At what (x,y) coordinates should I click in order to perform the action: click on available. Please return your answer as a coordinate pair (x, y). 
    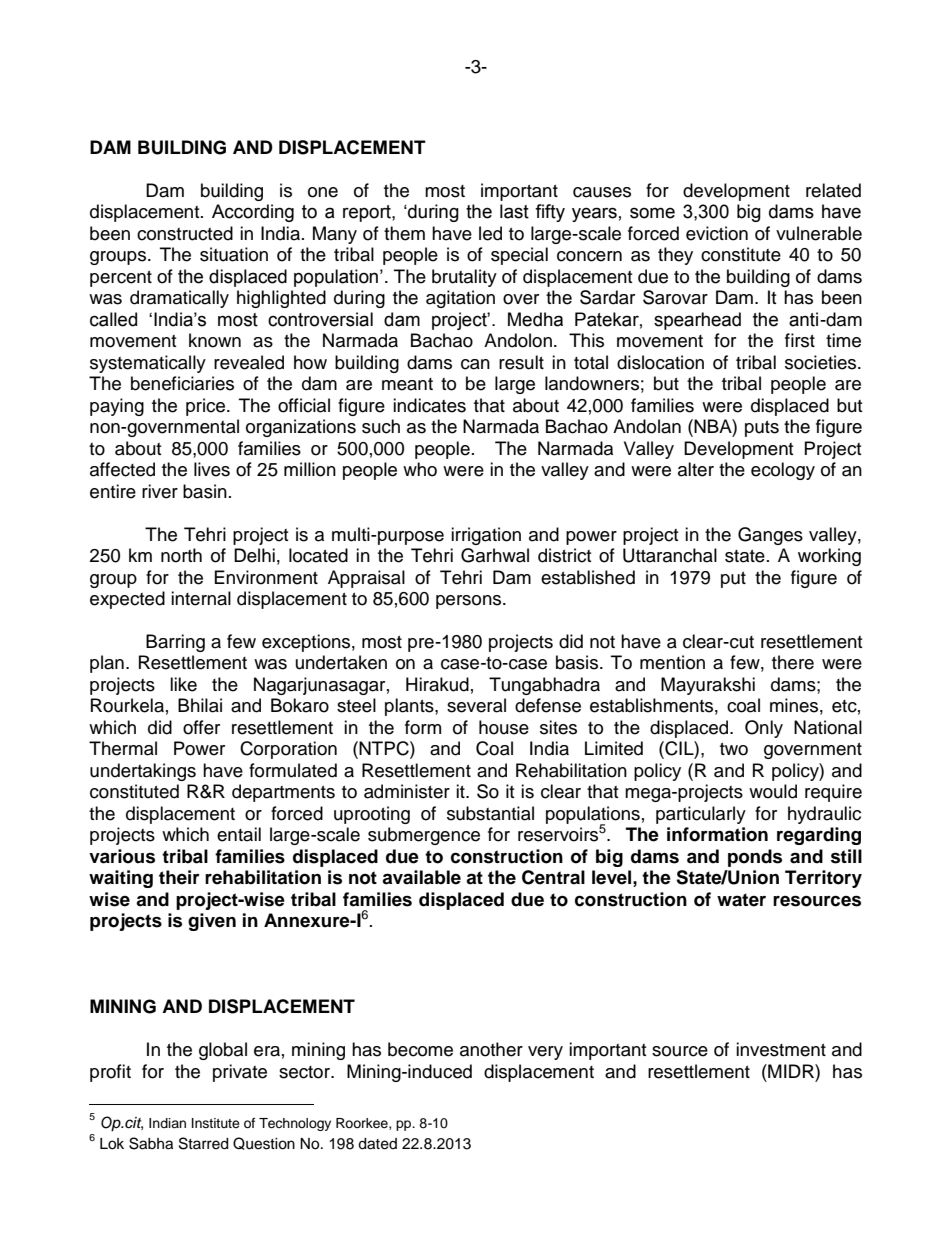
    Looking at the image, I should click on (421, 877).
